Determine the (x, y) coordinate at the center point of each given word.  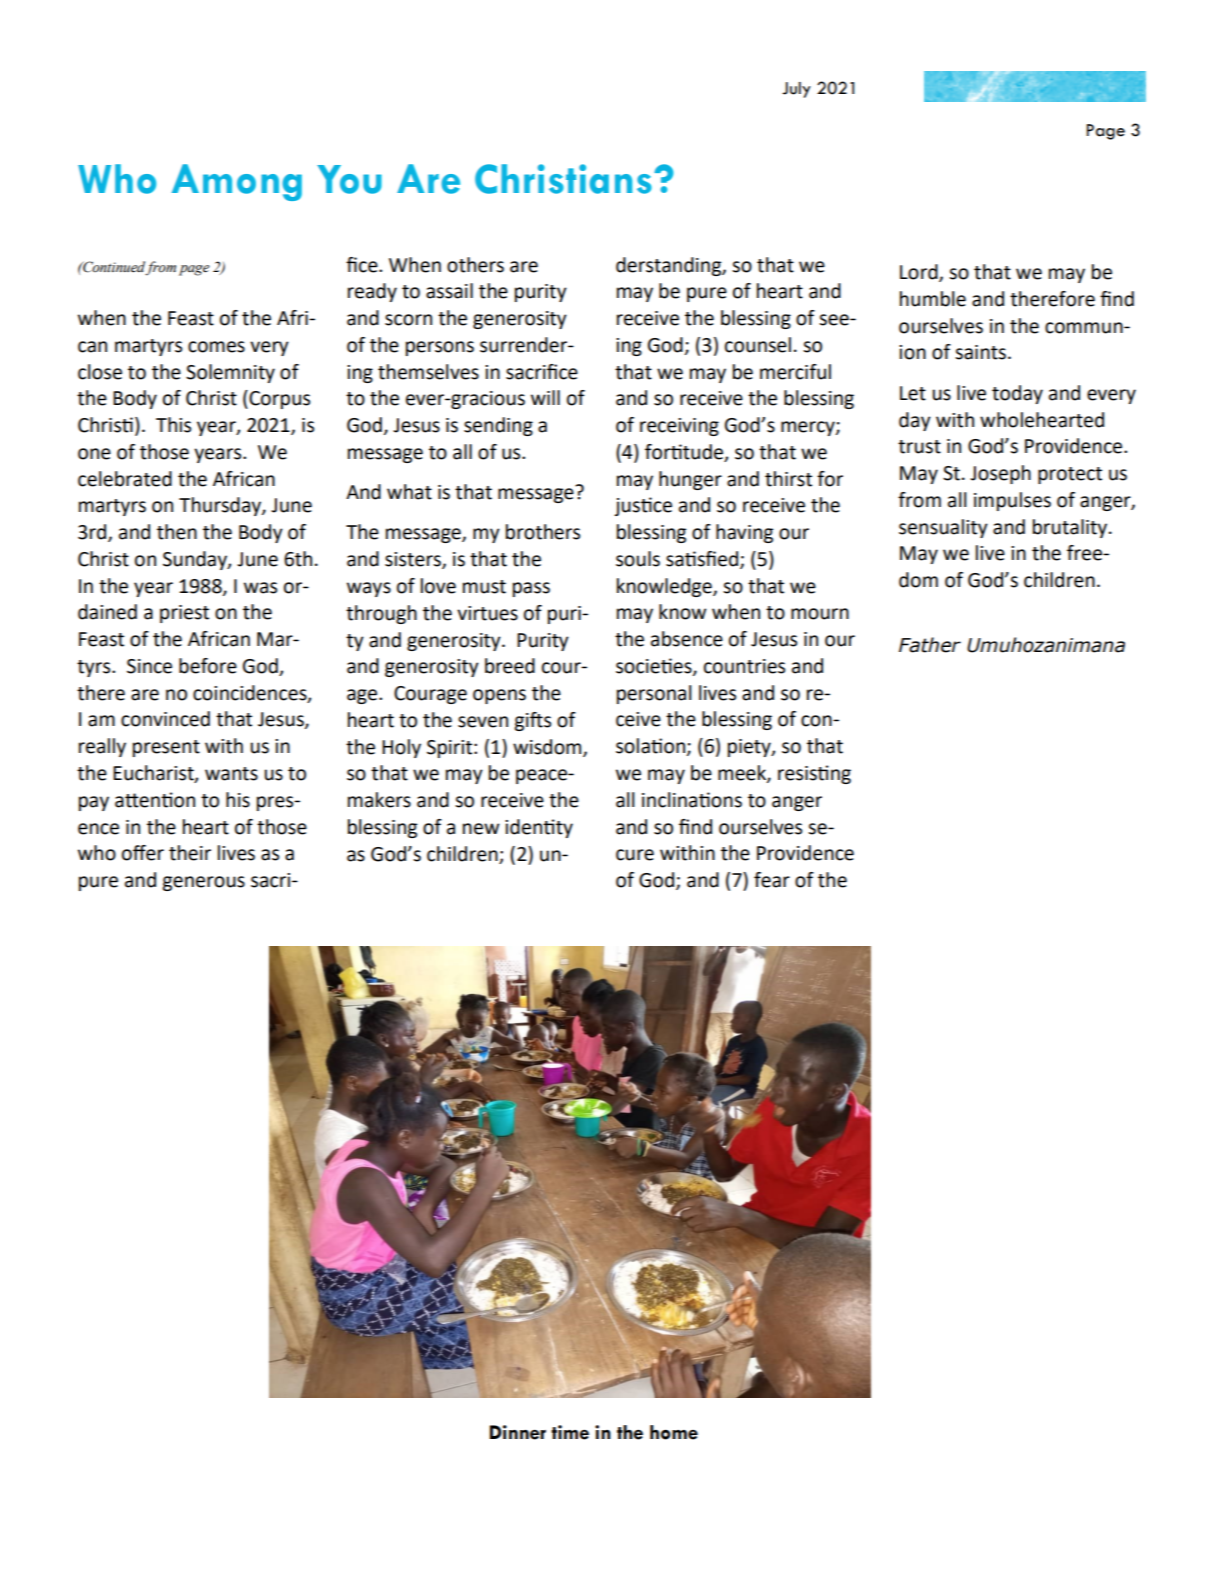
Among (237, 182)
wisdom (548, 747)
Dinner (518, 1432)
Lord (920, 273)
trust (919, 447)
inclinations (692, 800)
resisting (814, 774)
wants (231, 774)
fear (772, 880)
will (545, 397)
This (173, 425)
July (796, 90)
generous (203, 883)
